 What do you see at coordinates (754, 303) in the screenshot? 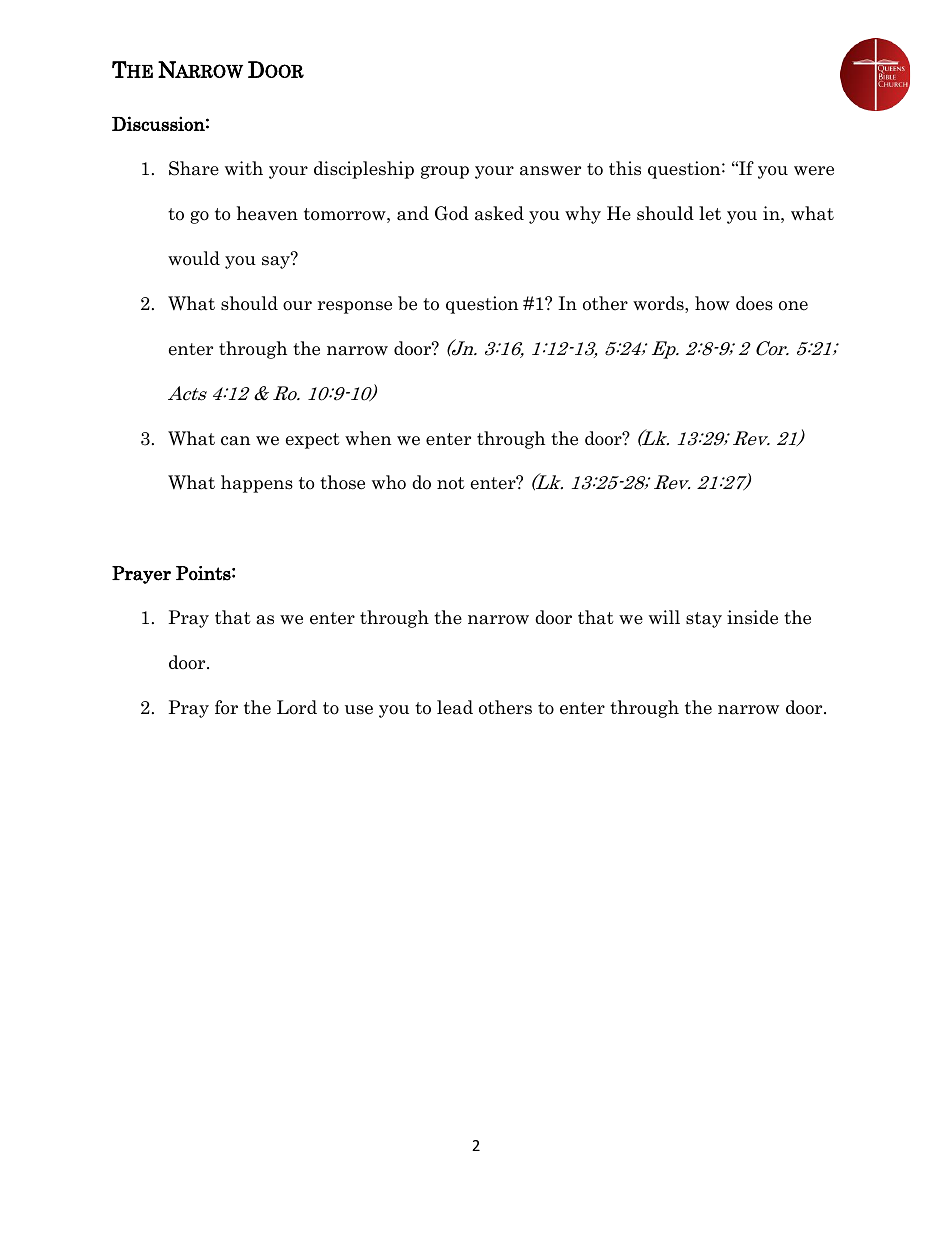
I see `does` at bounding box center [754, 303].
